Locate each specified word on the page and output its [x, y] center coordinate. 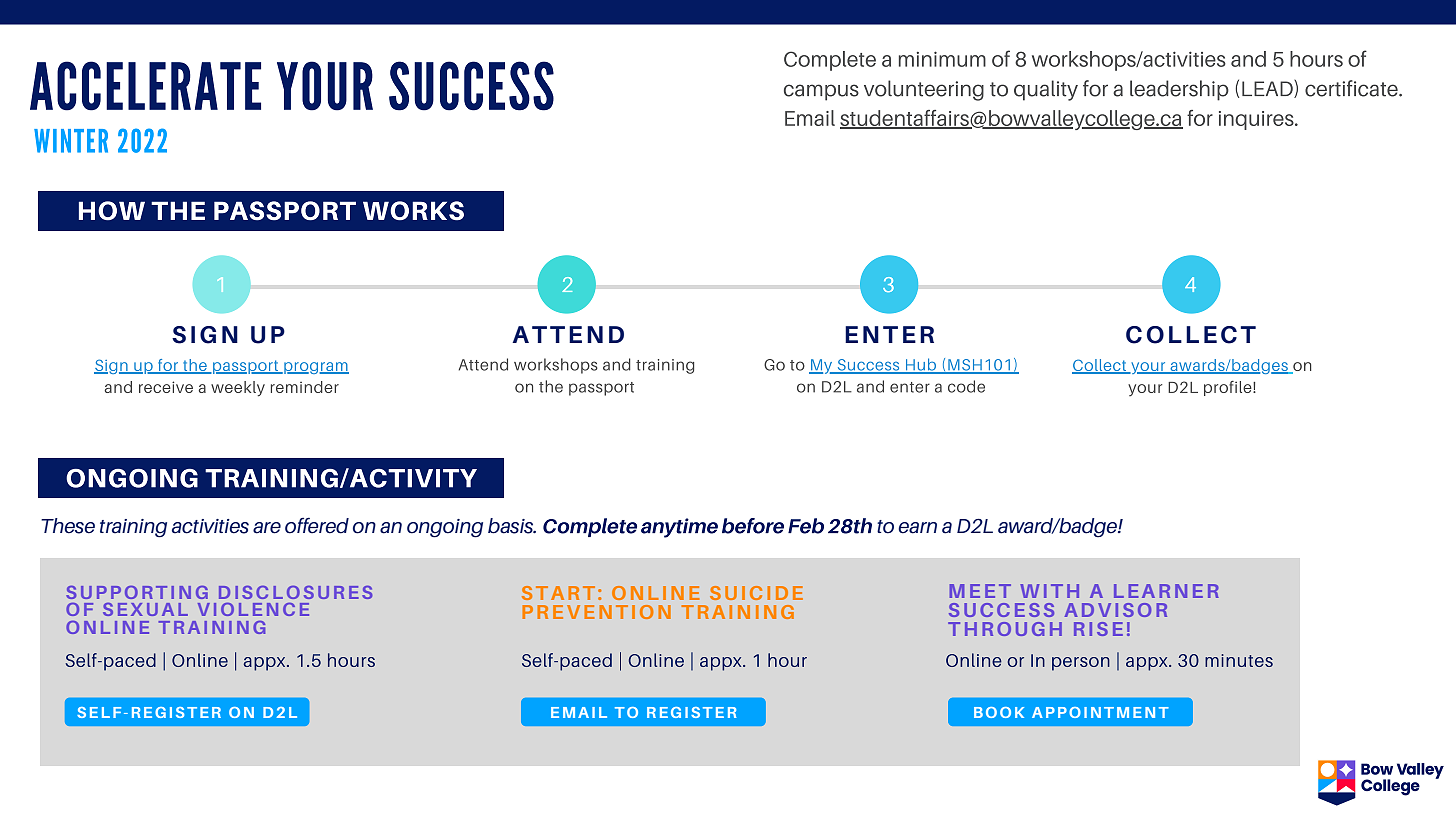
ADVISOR [1116, 610]
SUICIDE [756, 593]
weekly [238, 389]
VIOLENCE [253, 609]
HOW [112, 211]
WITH [1049, 591]
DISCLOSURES [295, 592]
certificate [1352, 88]
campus [821, 92]
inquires [1257, 120]
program [315, 368]
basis [512, 526]
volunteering [924, 90]
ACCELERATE [145, 86]
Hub [921, 365]
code [966, 386]
